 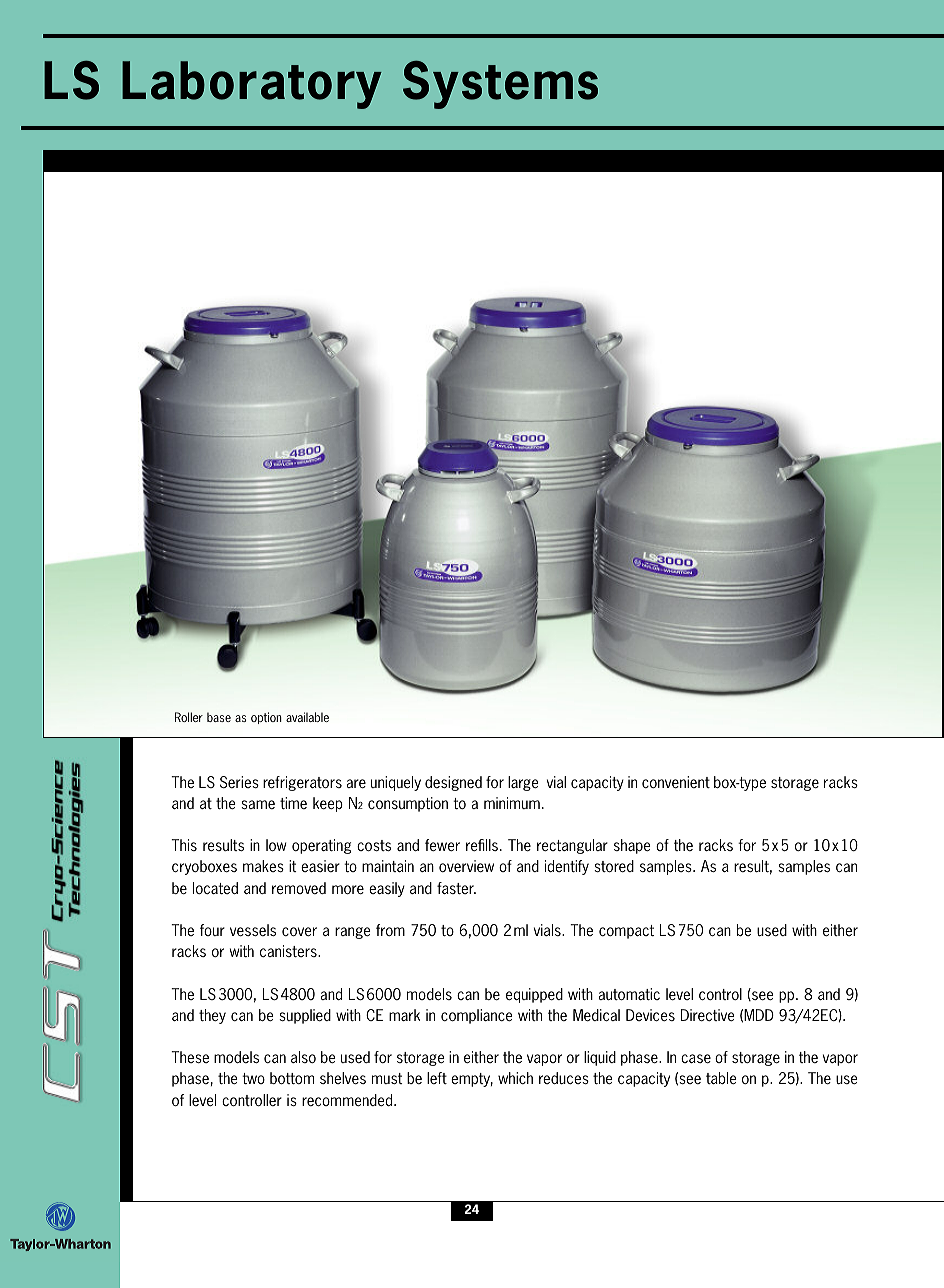 What do you see at coordinates (253, 1078) in the page?
I see `two` at bounding box center [253, 1078].
